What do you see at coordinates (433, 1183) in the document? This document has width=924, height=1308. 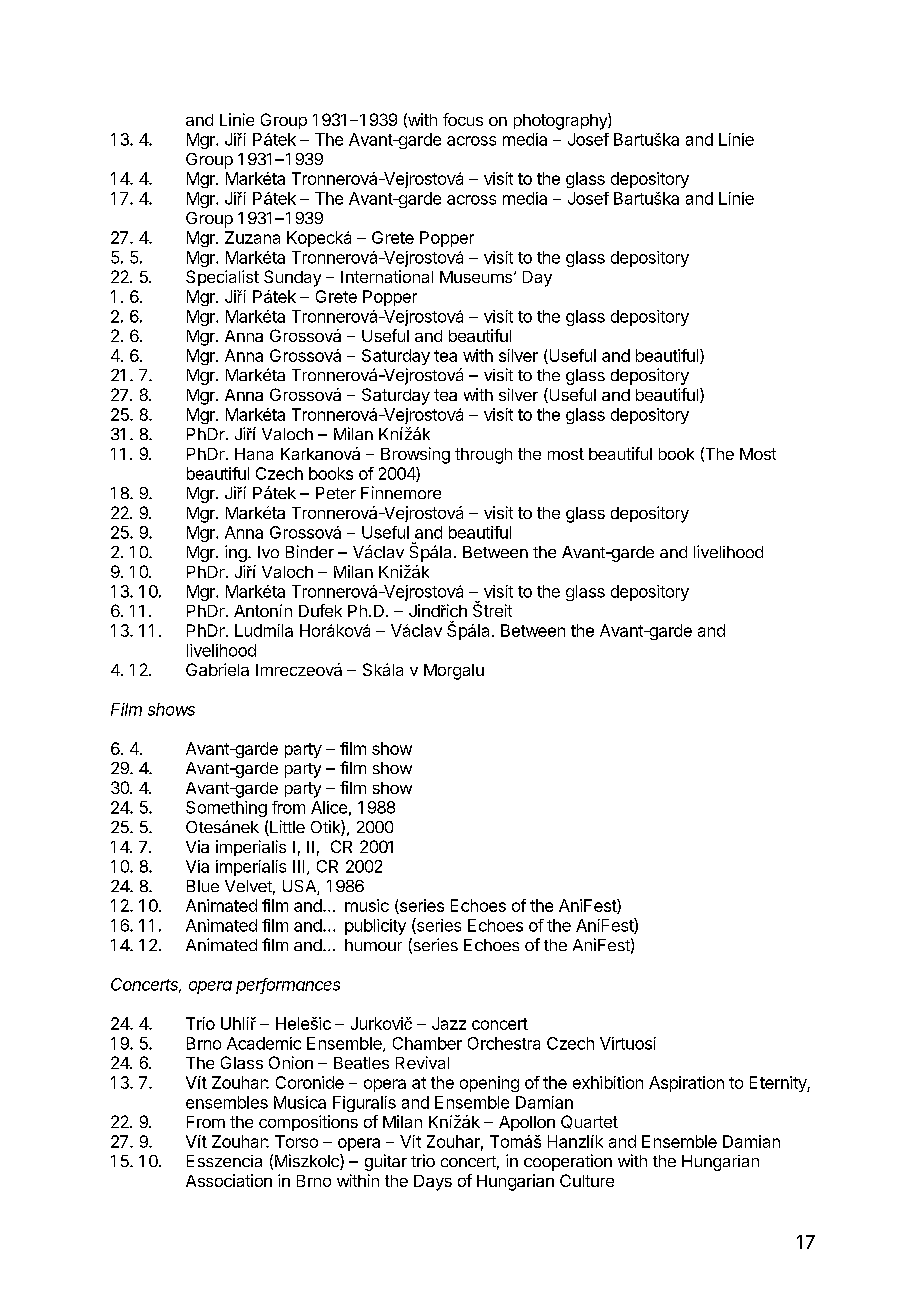 I see `Days` at bounding box center [433, 1183].
